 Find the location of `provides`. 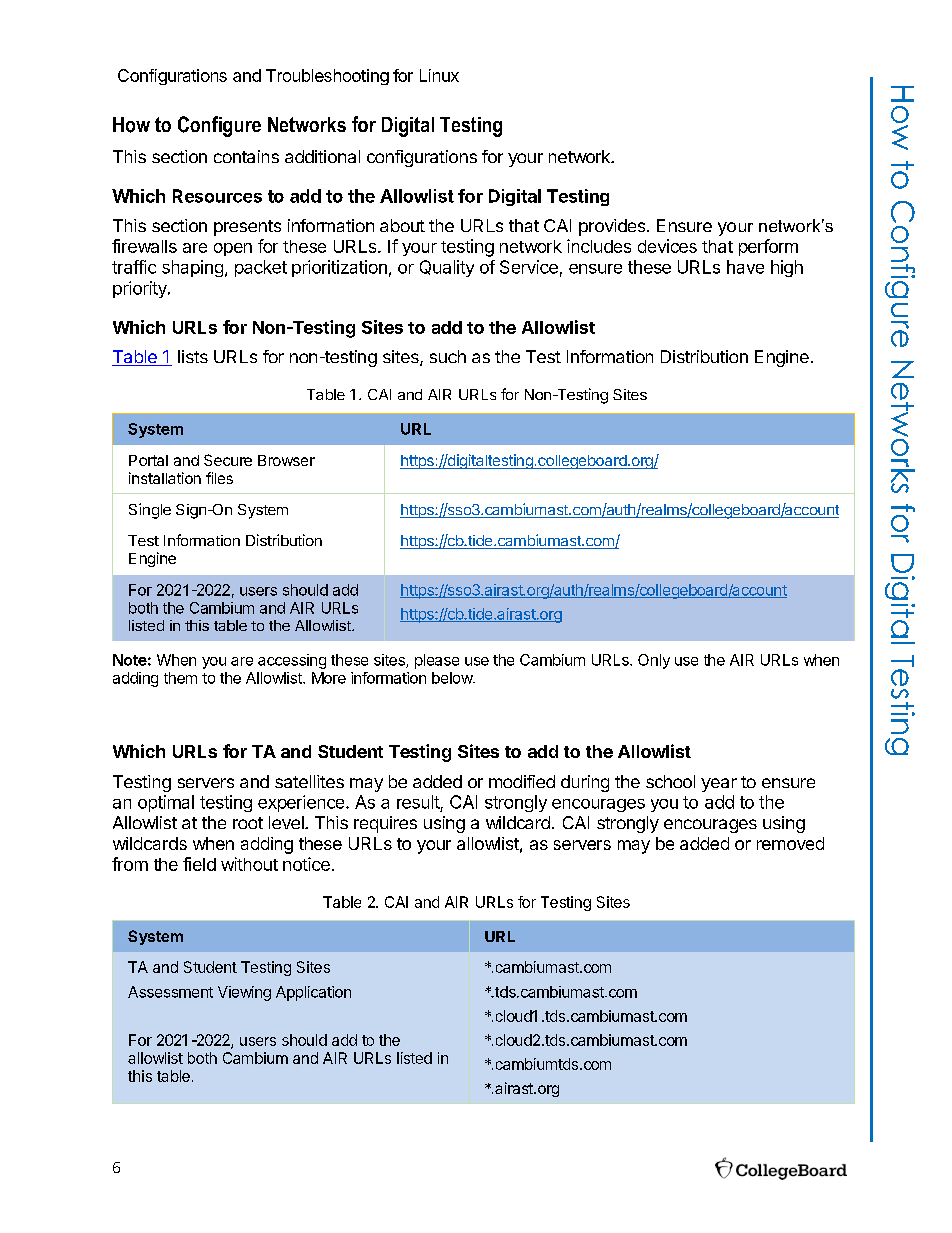

provides is located at coordinates (613, 227).
